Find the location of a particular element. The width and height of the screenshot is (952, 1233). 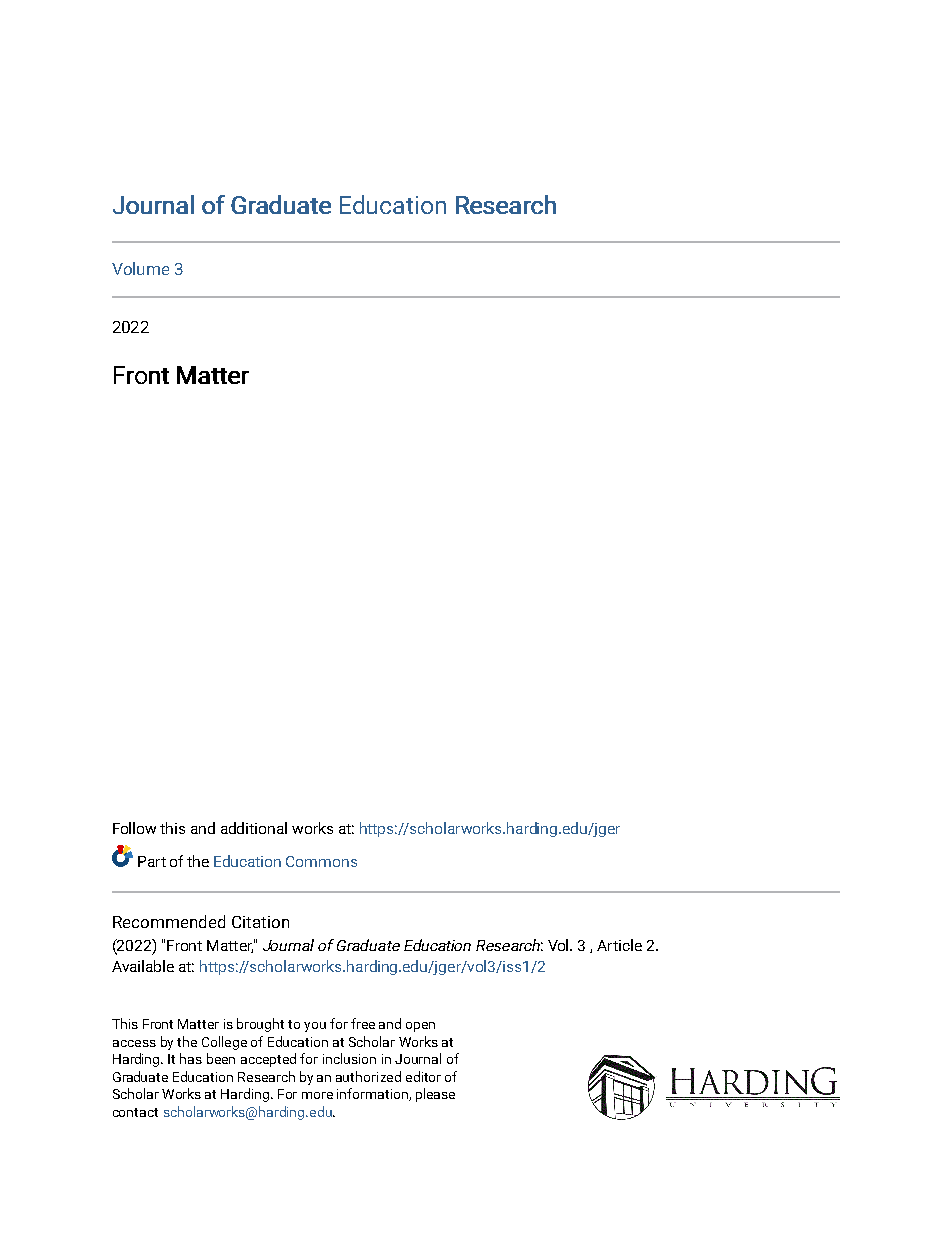

Volume is located at coordinates (140, 268).
